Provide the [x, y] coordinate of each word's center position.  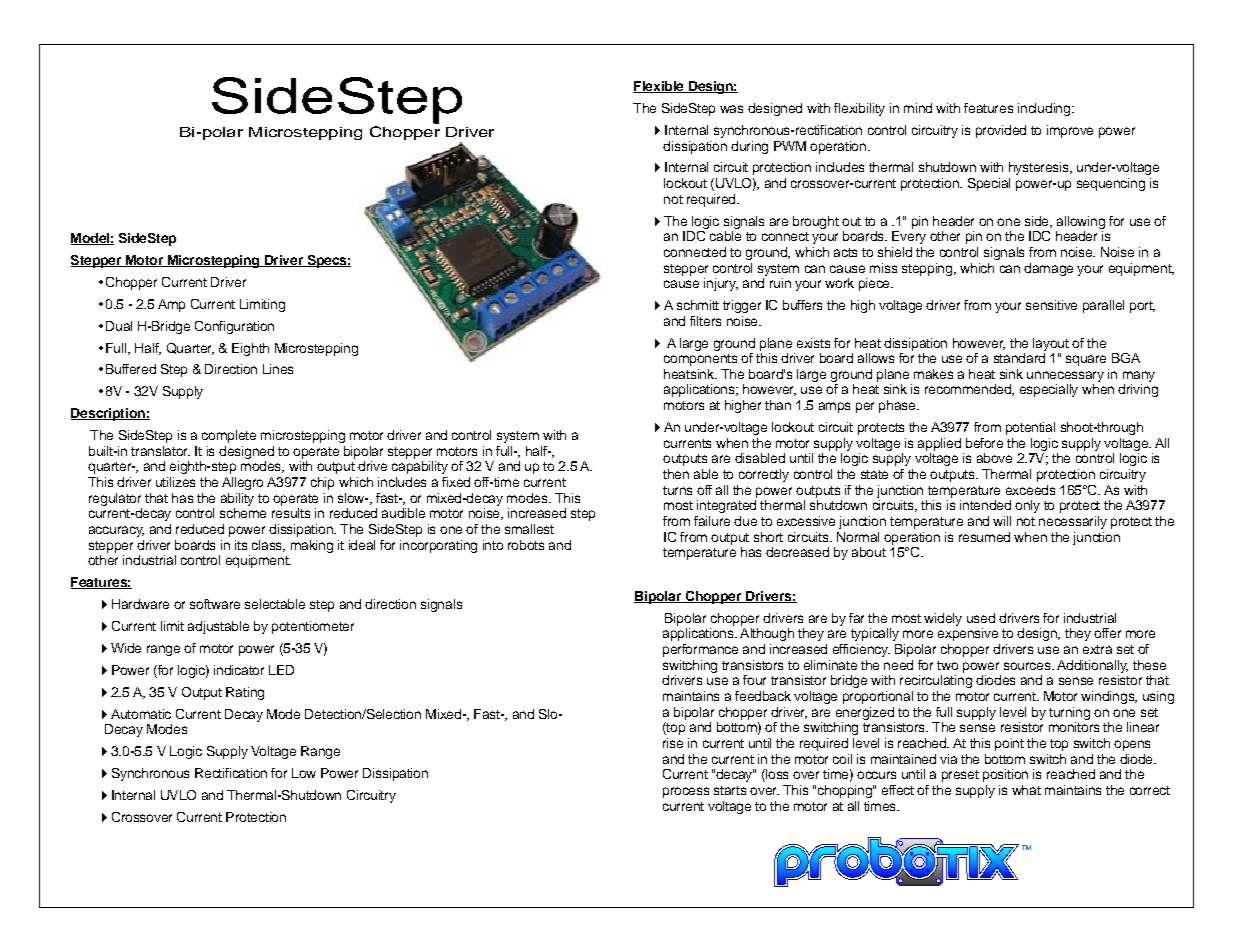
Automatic [141, 714]
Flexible [659, 87]
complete [229, 436]
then [676, 474]
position [1005, 775]
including [1044, 109]
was [731, 109]
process [686, 792]
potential [1030, 428]
